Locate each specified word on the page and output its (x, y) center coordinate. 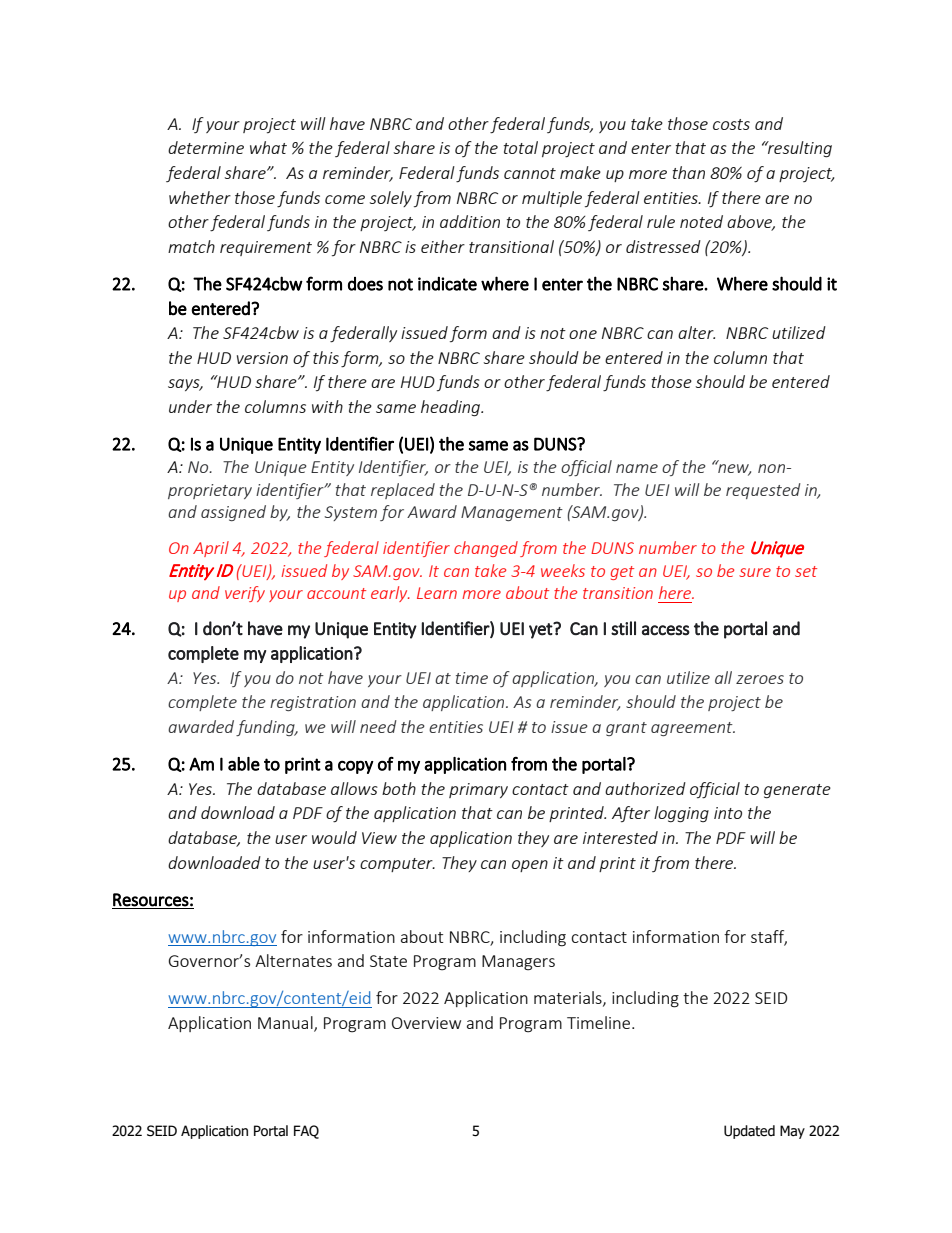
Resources (151, 900)
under (190, 406)
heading (452, 408)
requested (763, 491)
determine (206, 147)
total (521, 147)
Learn (437, 593)
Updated (749, 1132)
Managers (518, 963)
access (666, 630)
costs (731, 124)
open (530, 866)
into (728, 813)
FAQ (306, 1132)
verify (245, 594)
